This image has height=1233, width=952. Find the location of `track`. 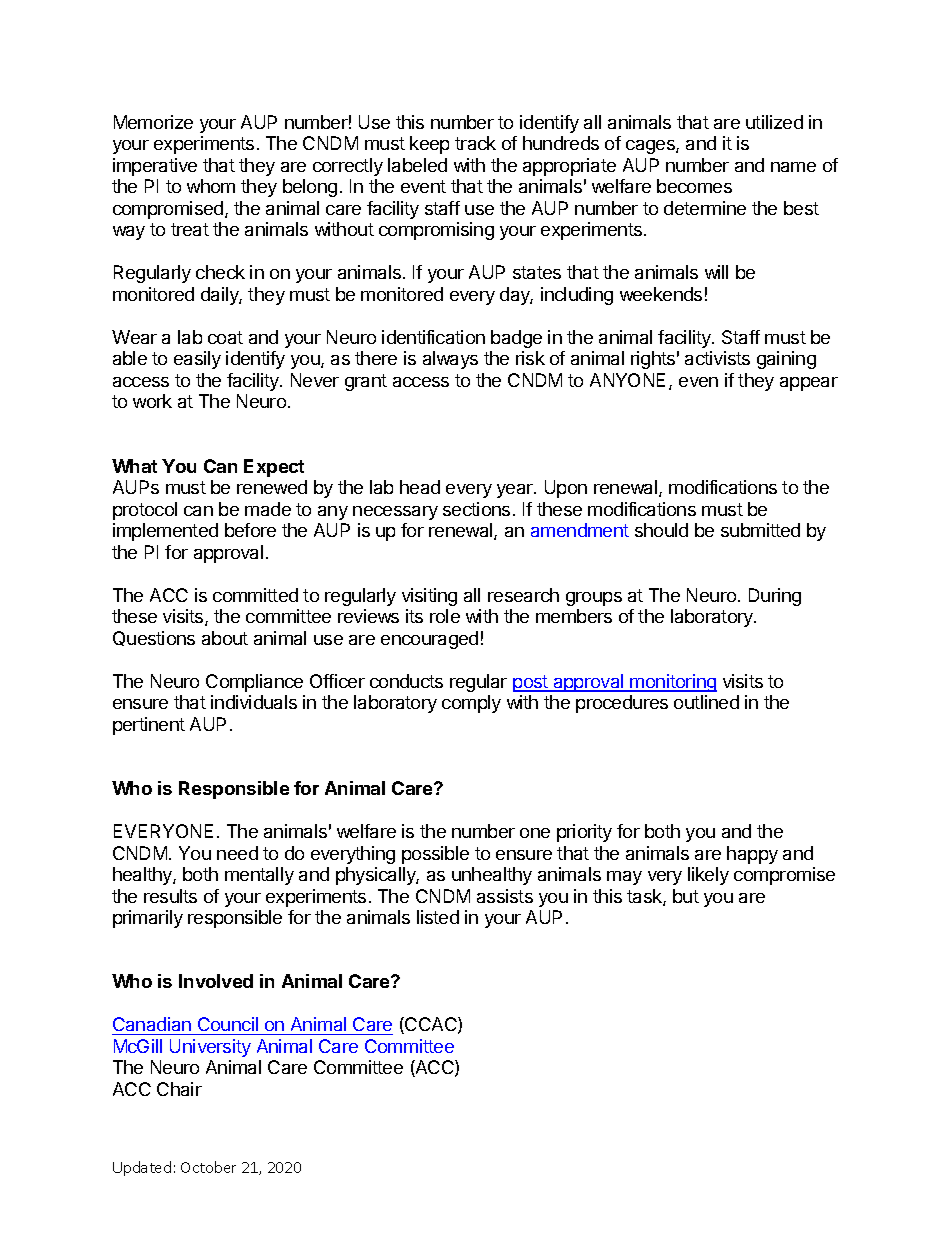

track is located at coordinates (475, 143).
